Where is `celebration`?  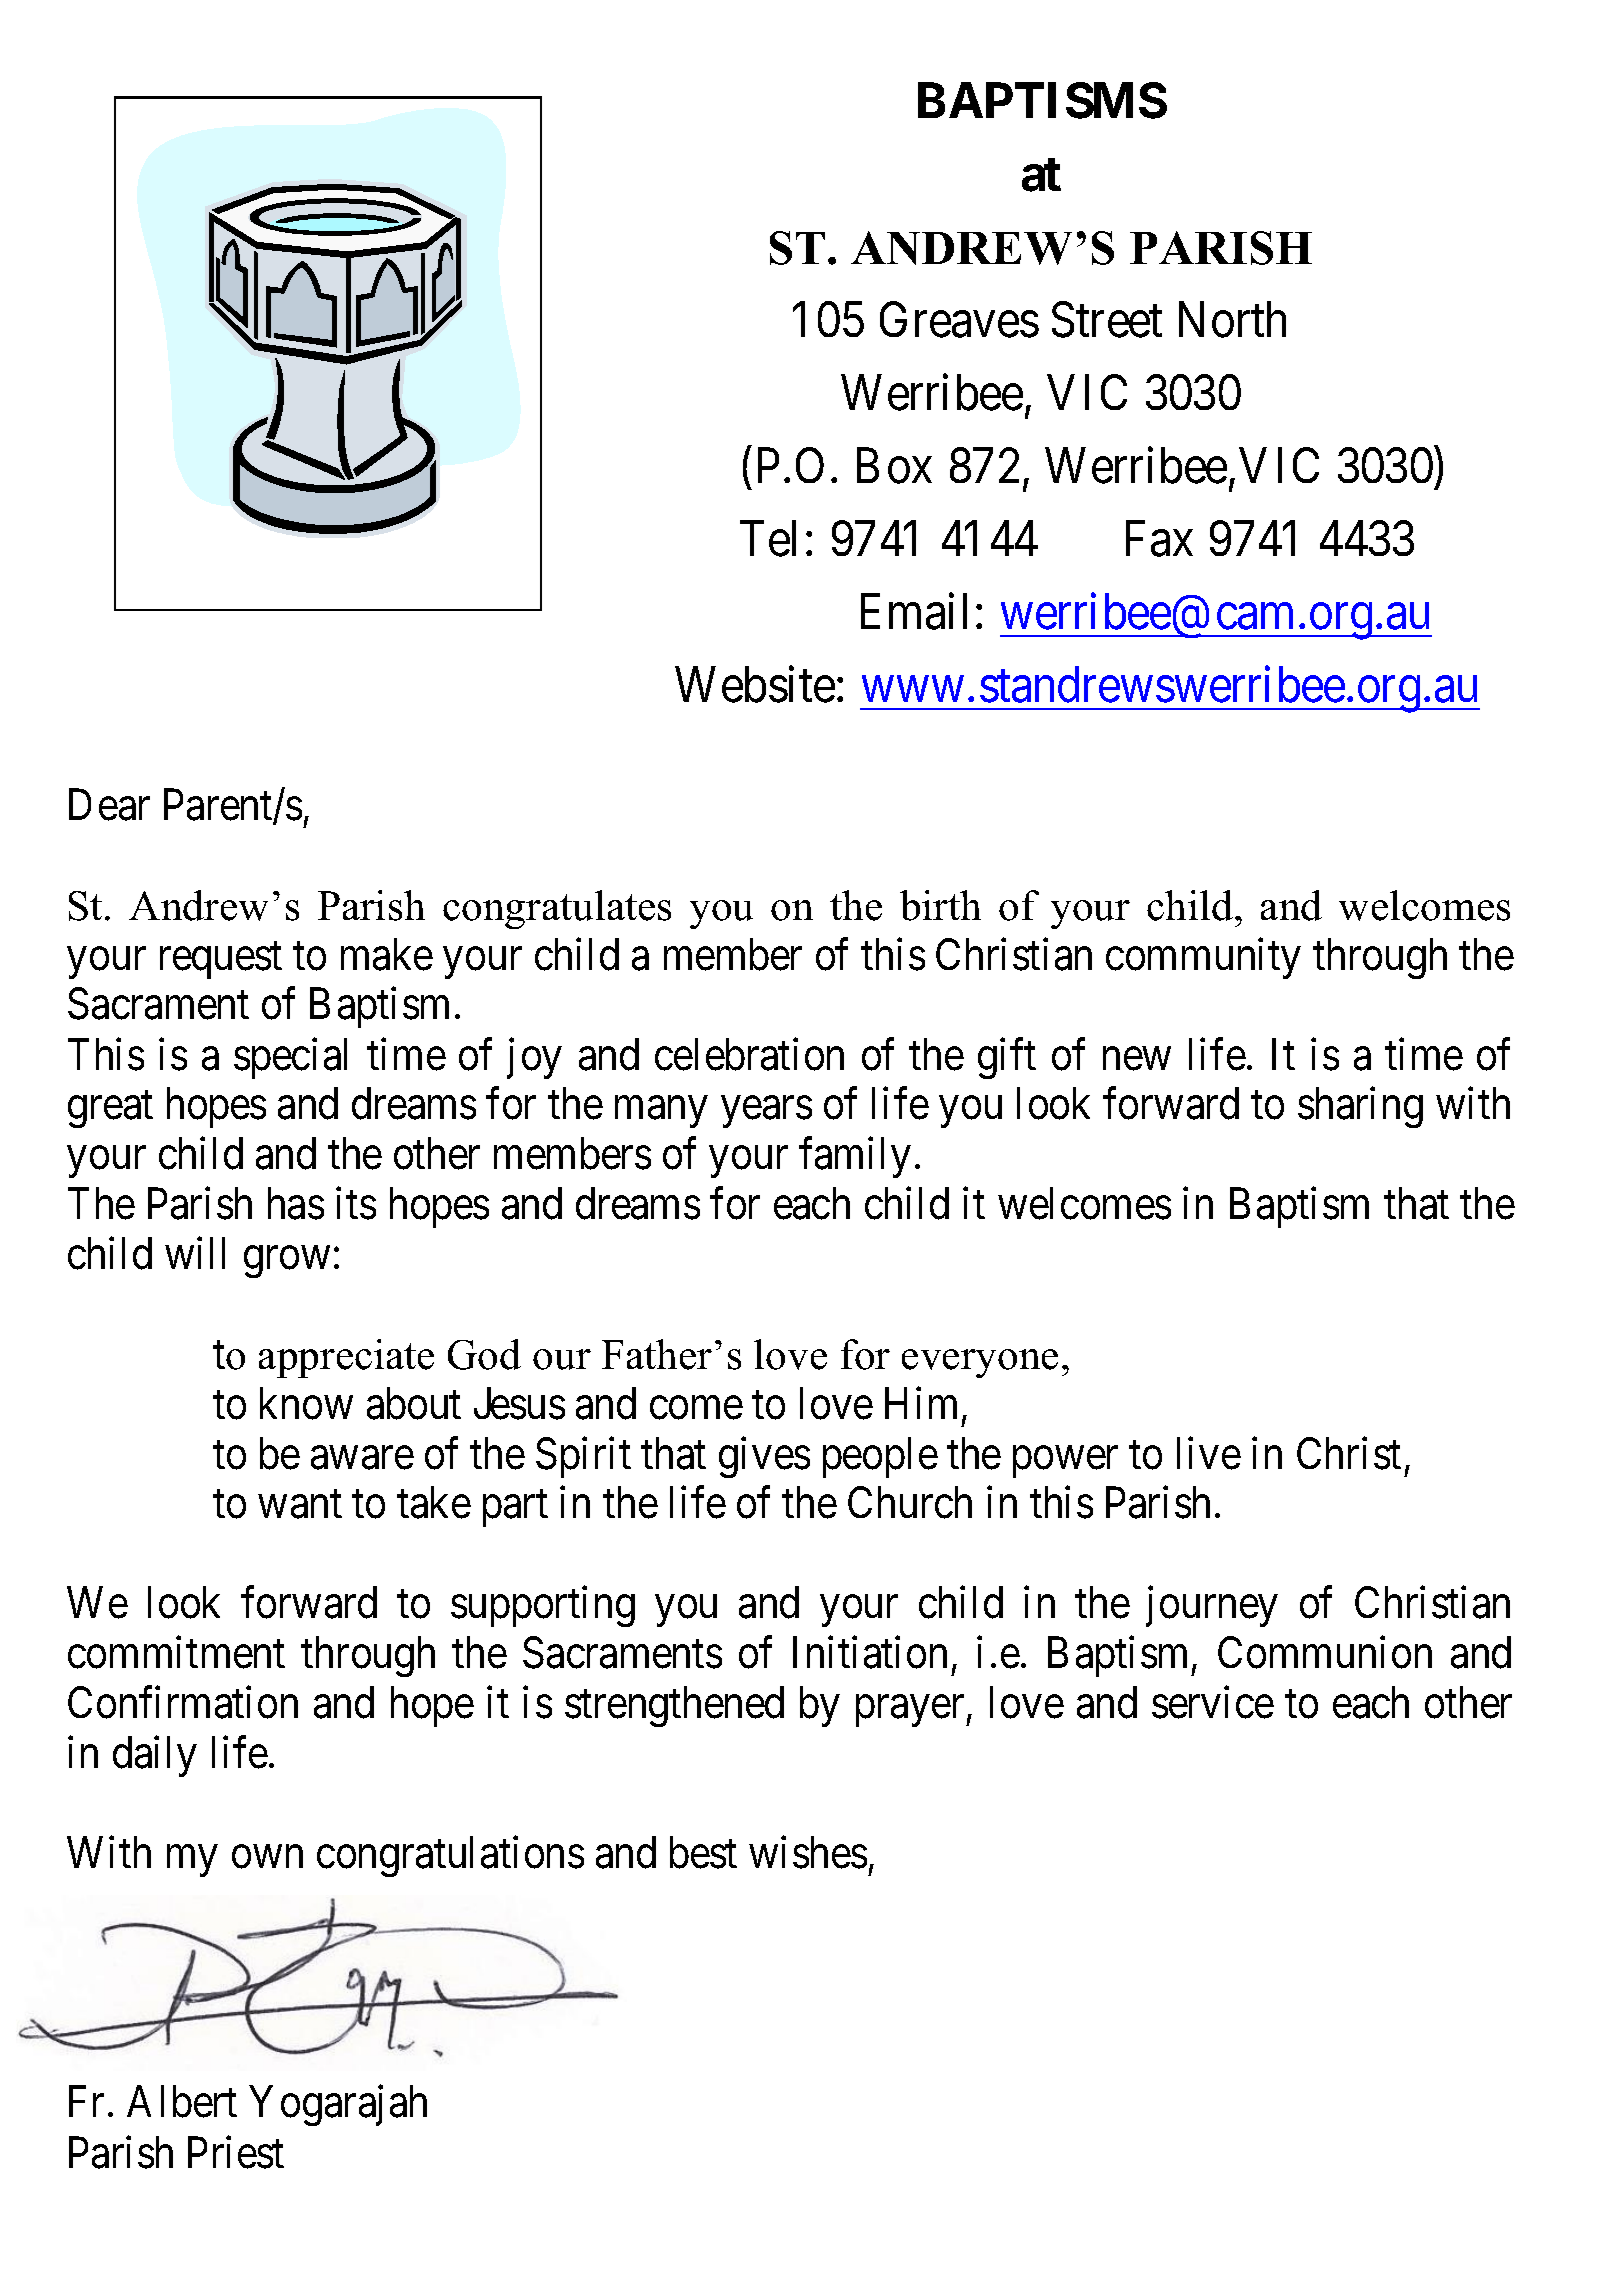
celebration is located at coordinates (749, 1054).
